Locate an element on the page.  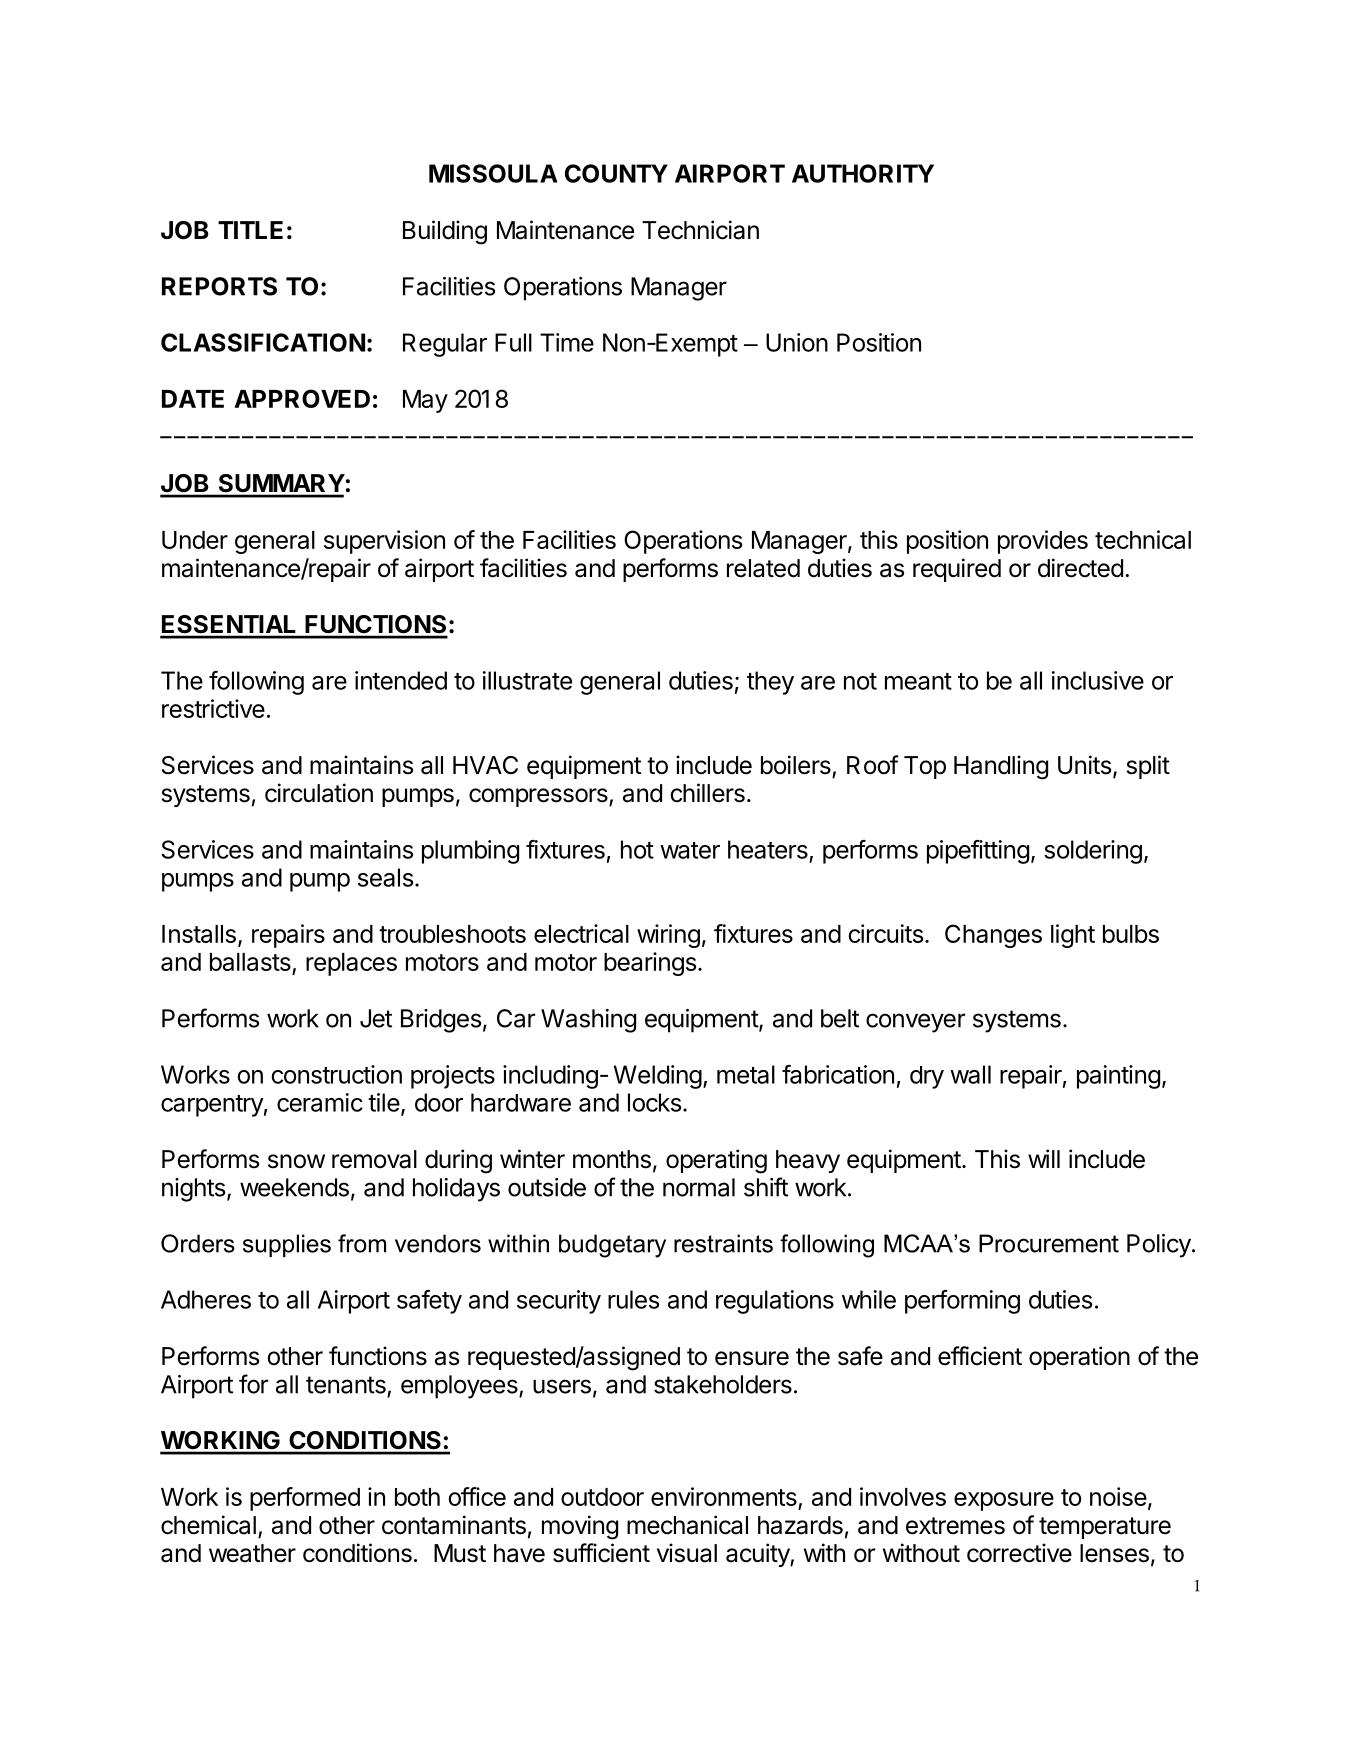
AUTHORITY is located at coordinates (863, 173).
